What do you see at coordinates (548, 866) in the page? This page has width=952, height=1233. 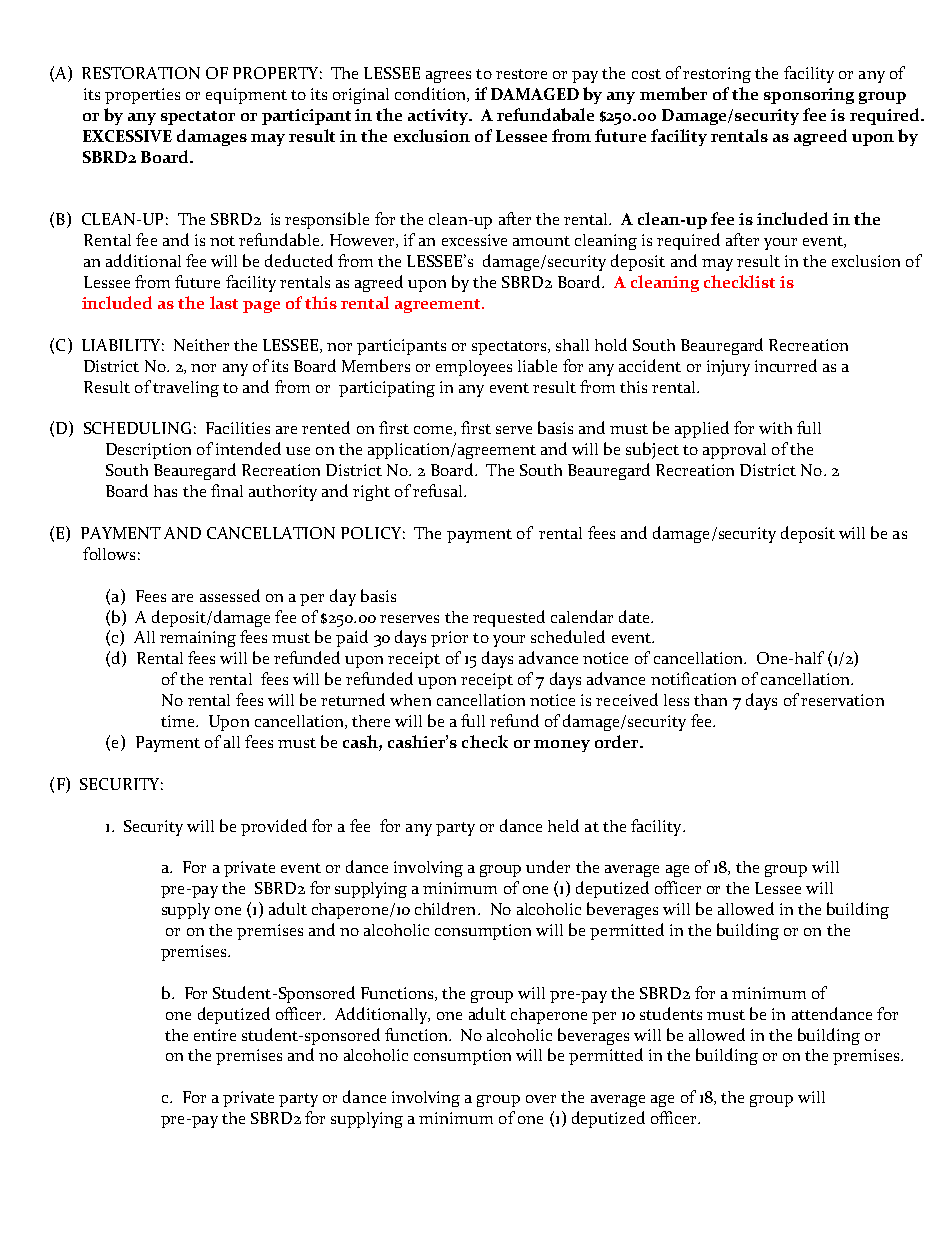 I see `under` at bounding box center [548, 866].
